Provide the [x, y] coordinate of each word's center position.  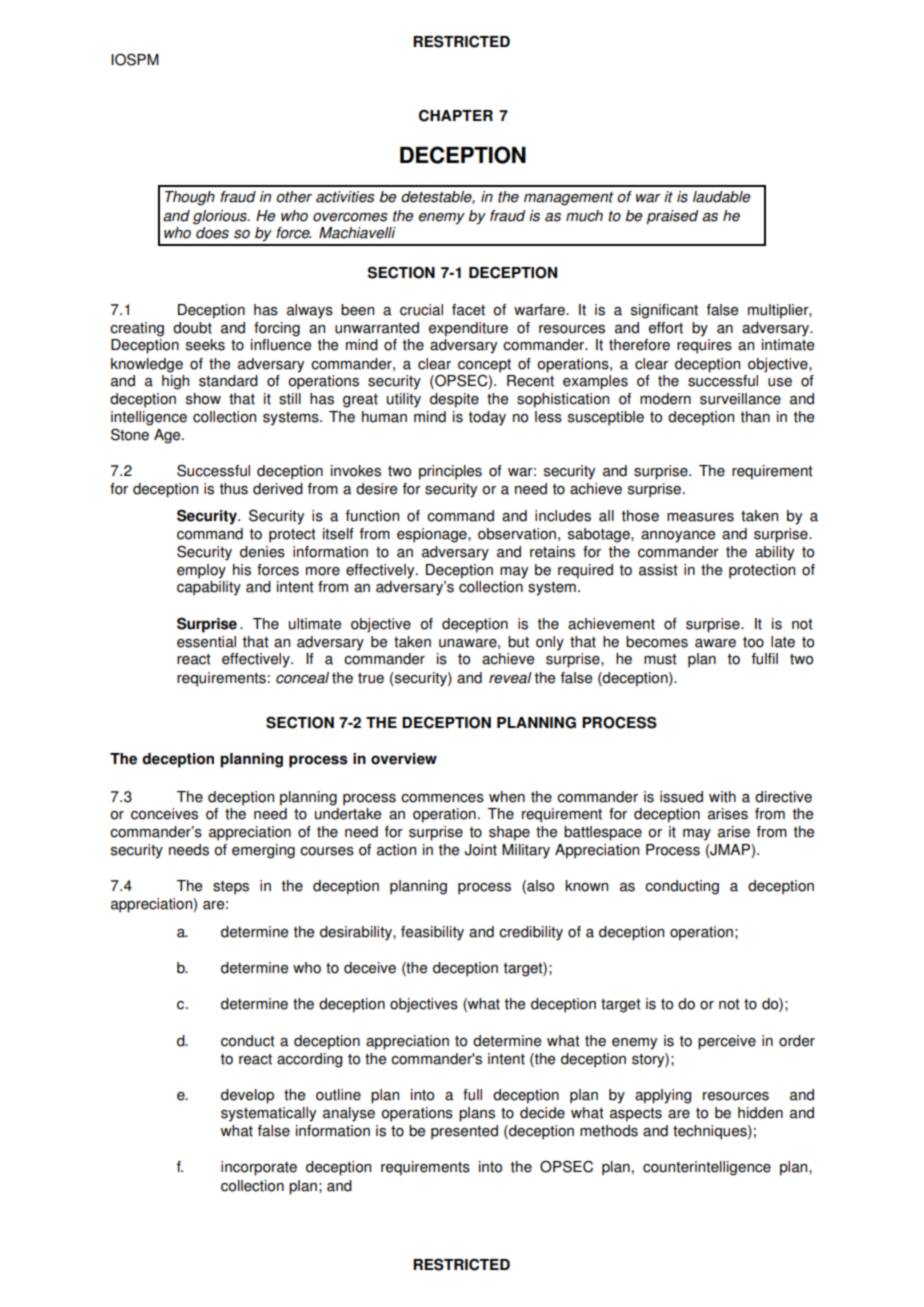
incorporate [259, 1168]
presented [464, 1132]
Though [190, 198]
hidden [760, 1113]
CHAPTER [456, 115]
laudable [722, 197]
